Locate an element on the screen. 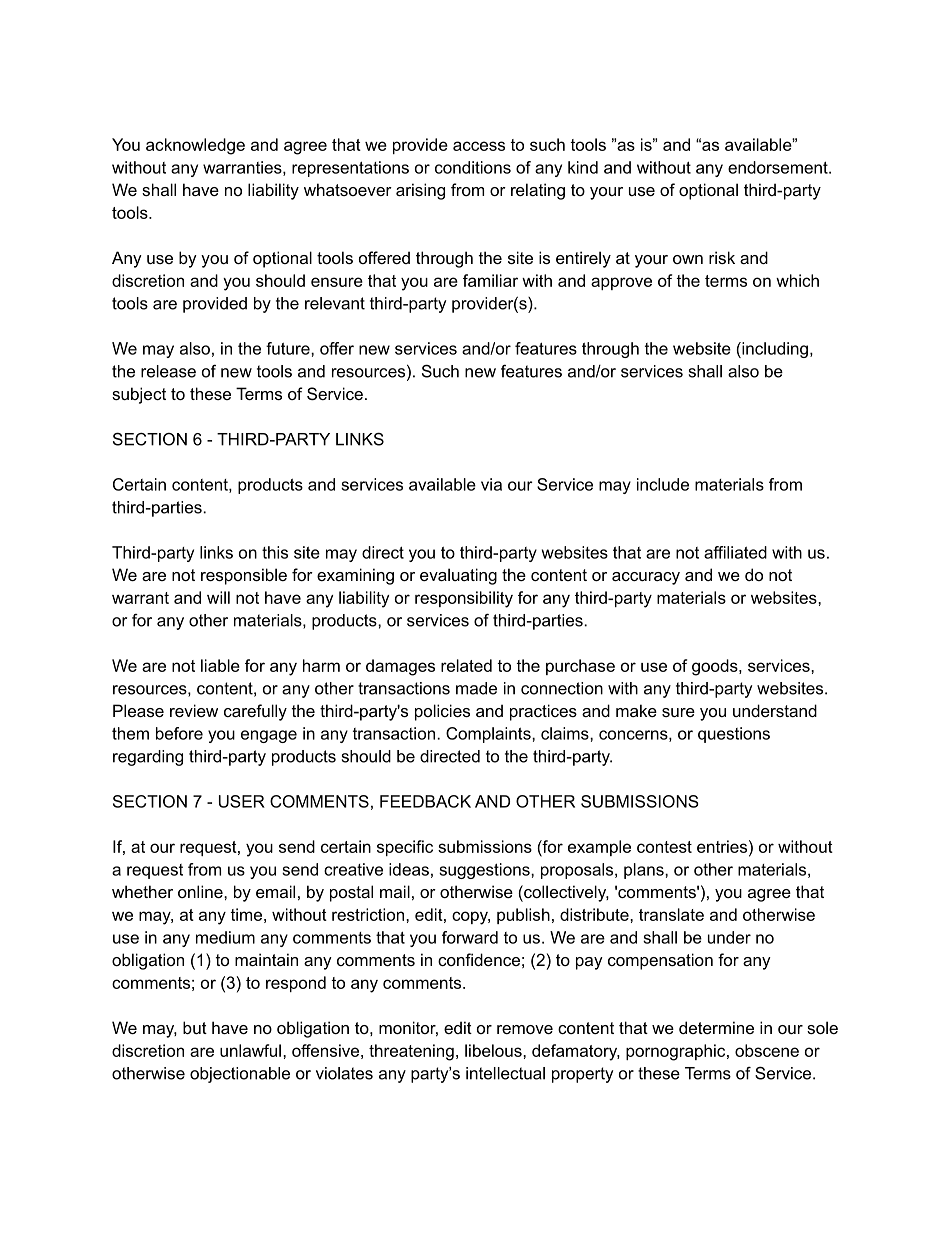 Image resolution: width=952 pixels, height=1233 pixels. endorsement is located at coordinates (779, 167).
